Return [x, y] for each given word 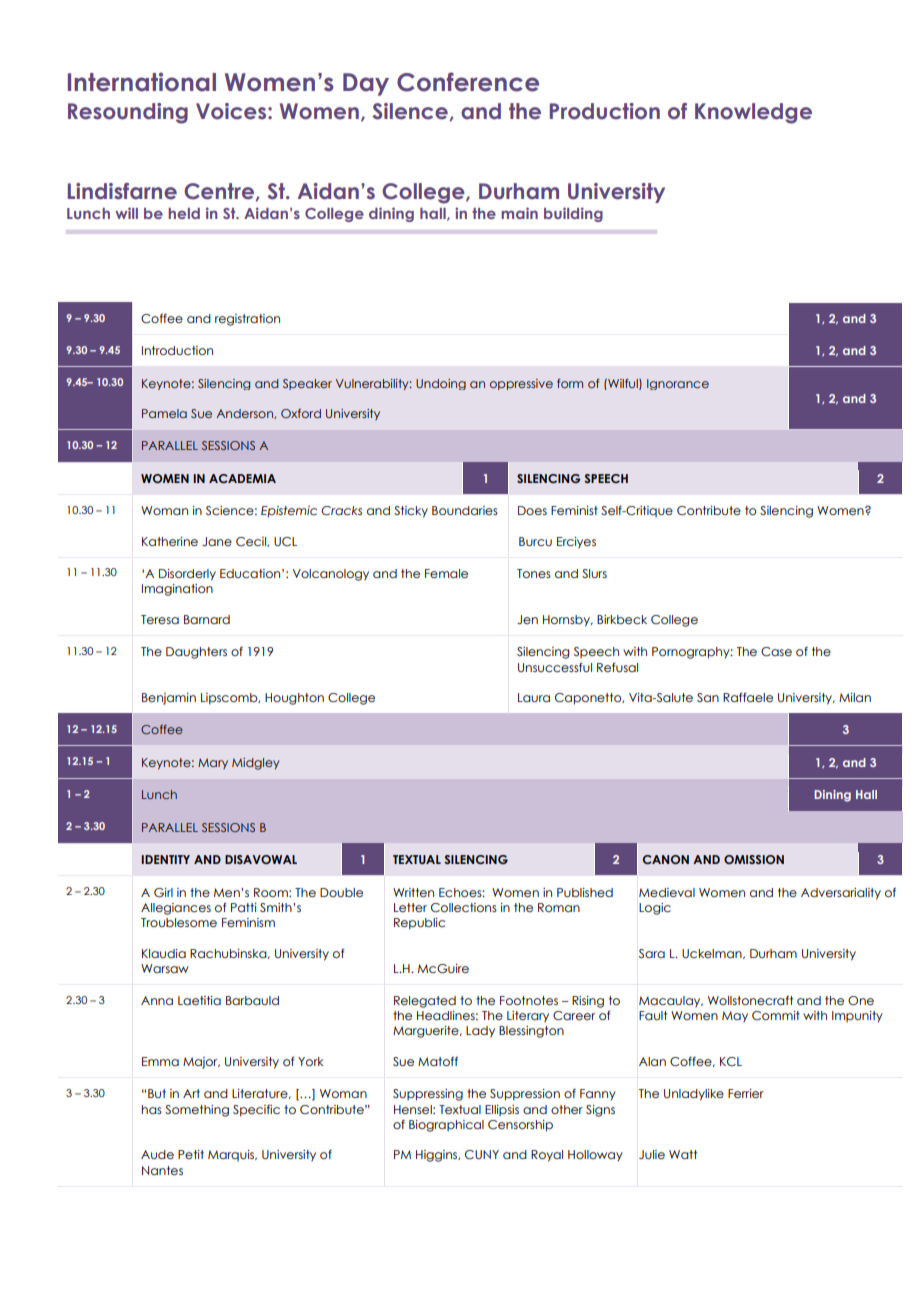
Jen [527, 619]
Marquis [232, 1155]
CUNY [482, 1154]
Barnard [207, 619]
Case [776, 651]
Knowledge [753, 113]
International [142, 82]
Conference [468, 82]
